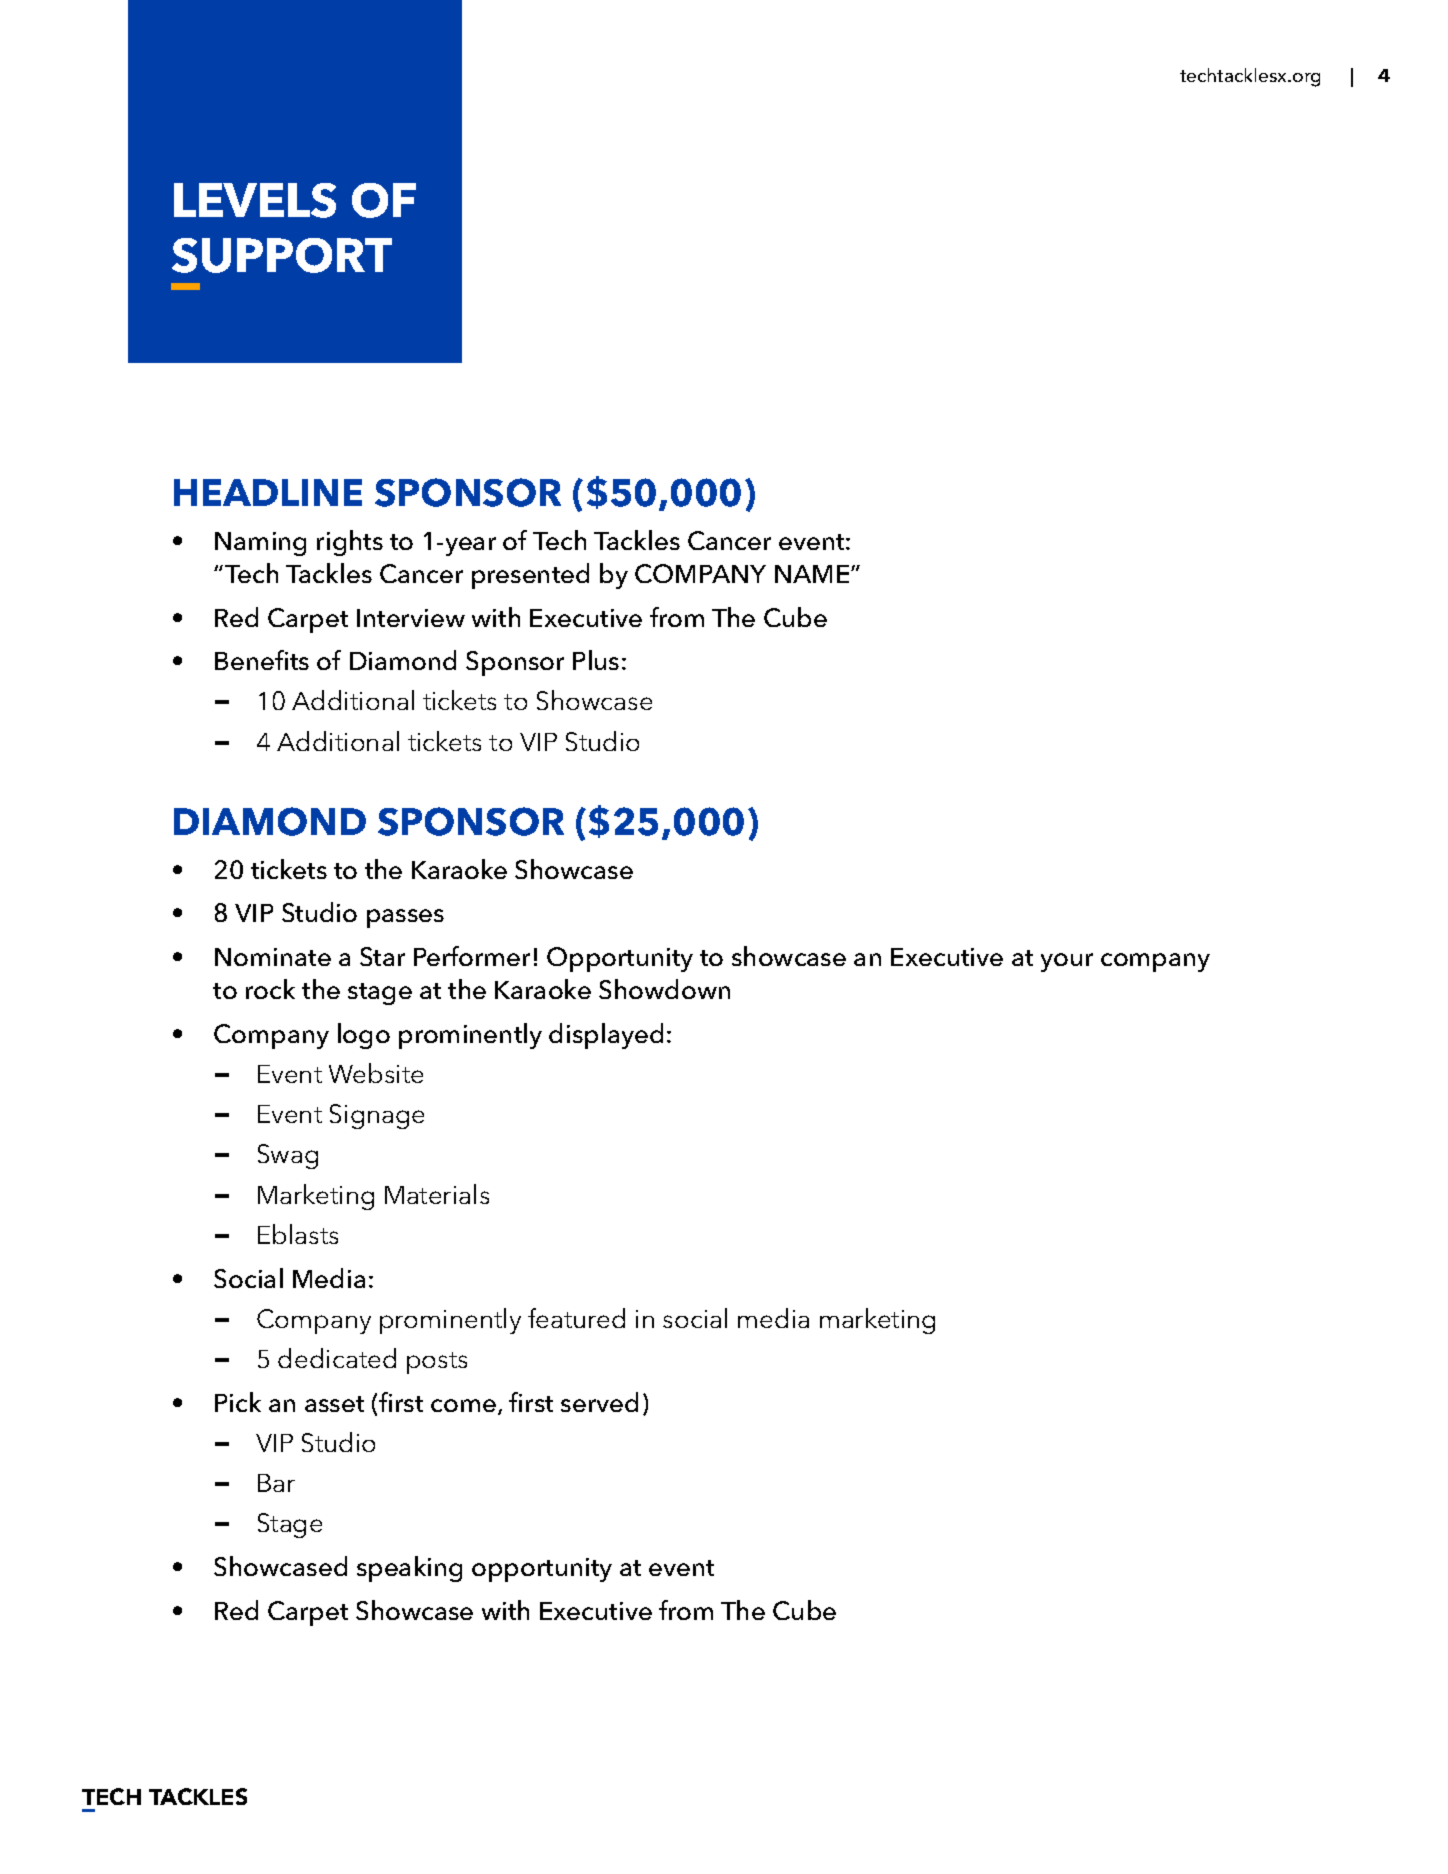 This page has width=1448, height=1874. What do you see at coordinates (405, 918) in the page?
I see `passes` at bounding box center [405, 918].
